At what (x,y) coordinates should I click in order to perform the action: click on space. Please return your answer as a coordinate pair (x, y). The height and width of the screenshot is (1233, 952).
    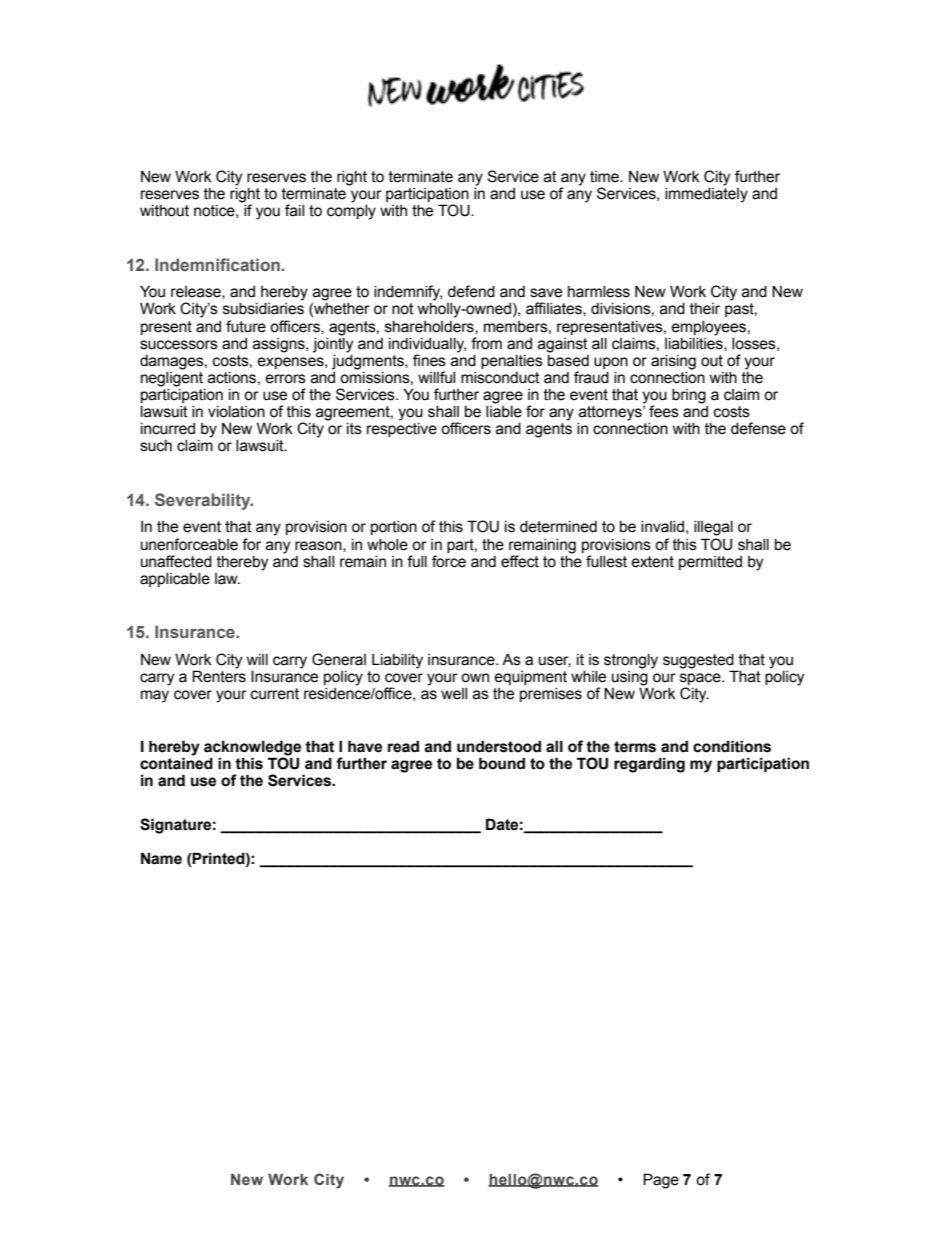
    Looking at the image, I should click on (701, 679).
